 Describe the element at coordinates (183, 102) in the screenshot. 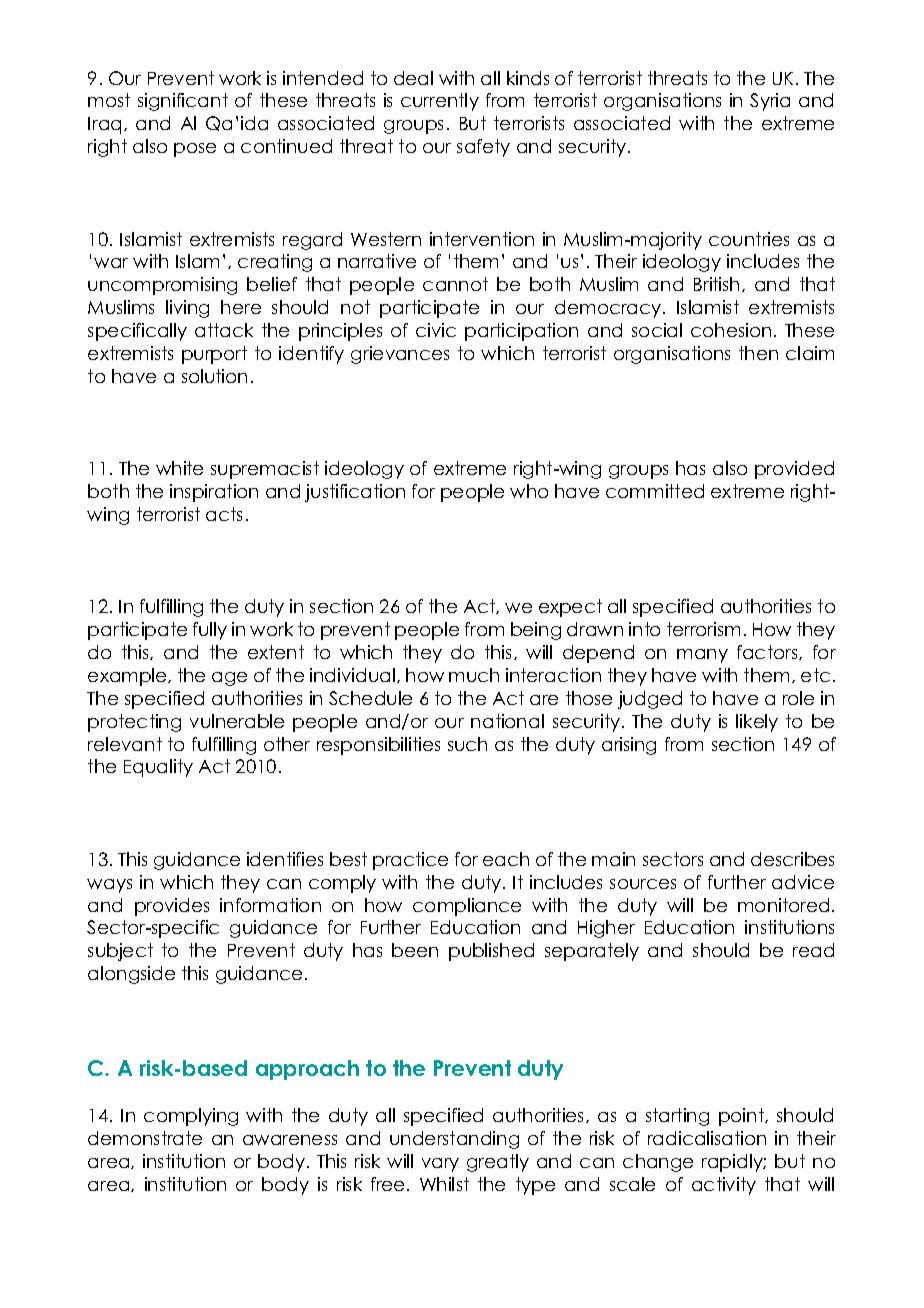

I see `significant` at that location.
